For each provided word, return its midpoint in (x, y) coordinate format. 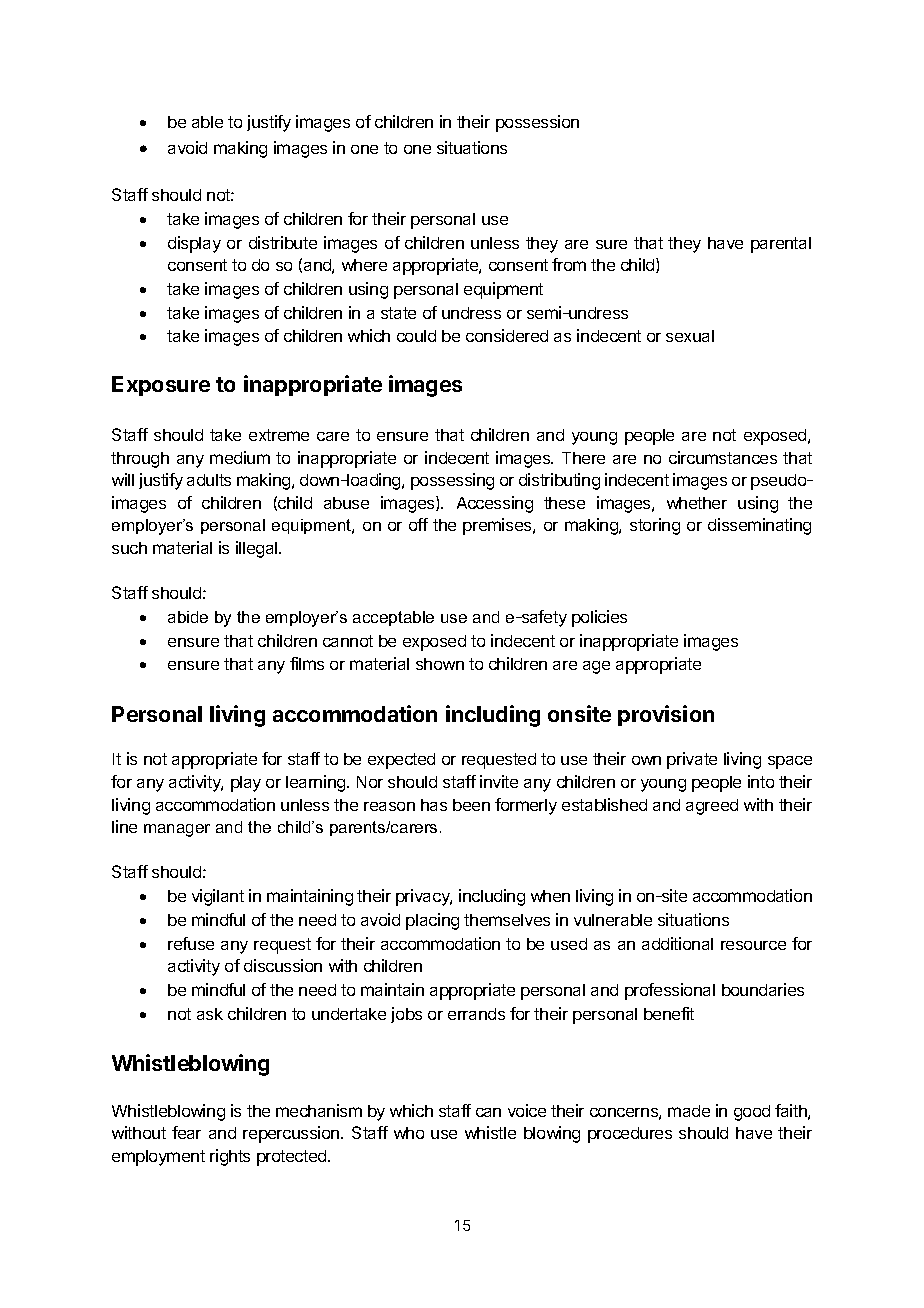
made (689, 1111)
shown (440, 664)
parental (781, 245)
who (409, 1133)
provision (666, 715)
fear (186, 1132)
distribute (283, 242)
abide (188, 617)
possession (537, 123)
